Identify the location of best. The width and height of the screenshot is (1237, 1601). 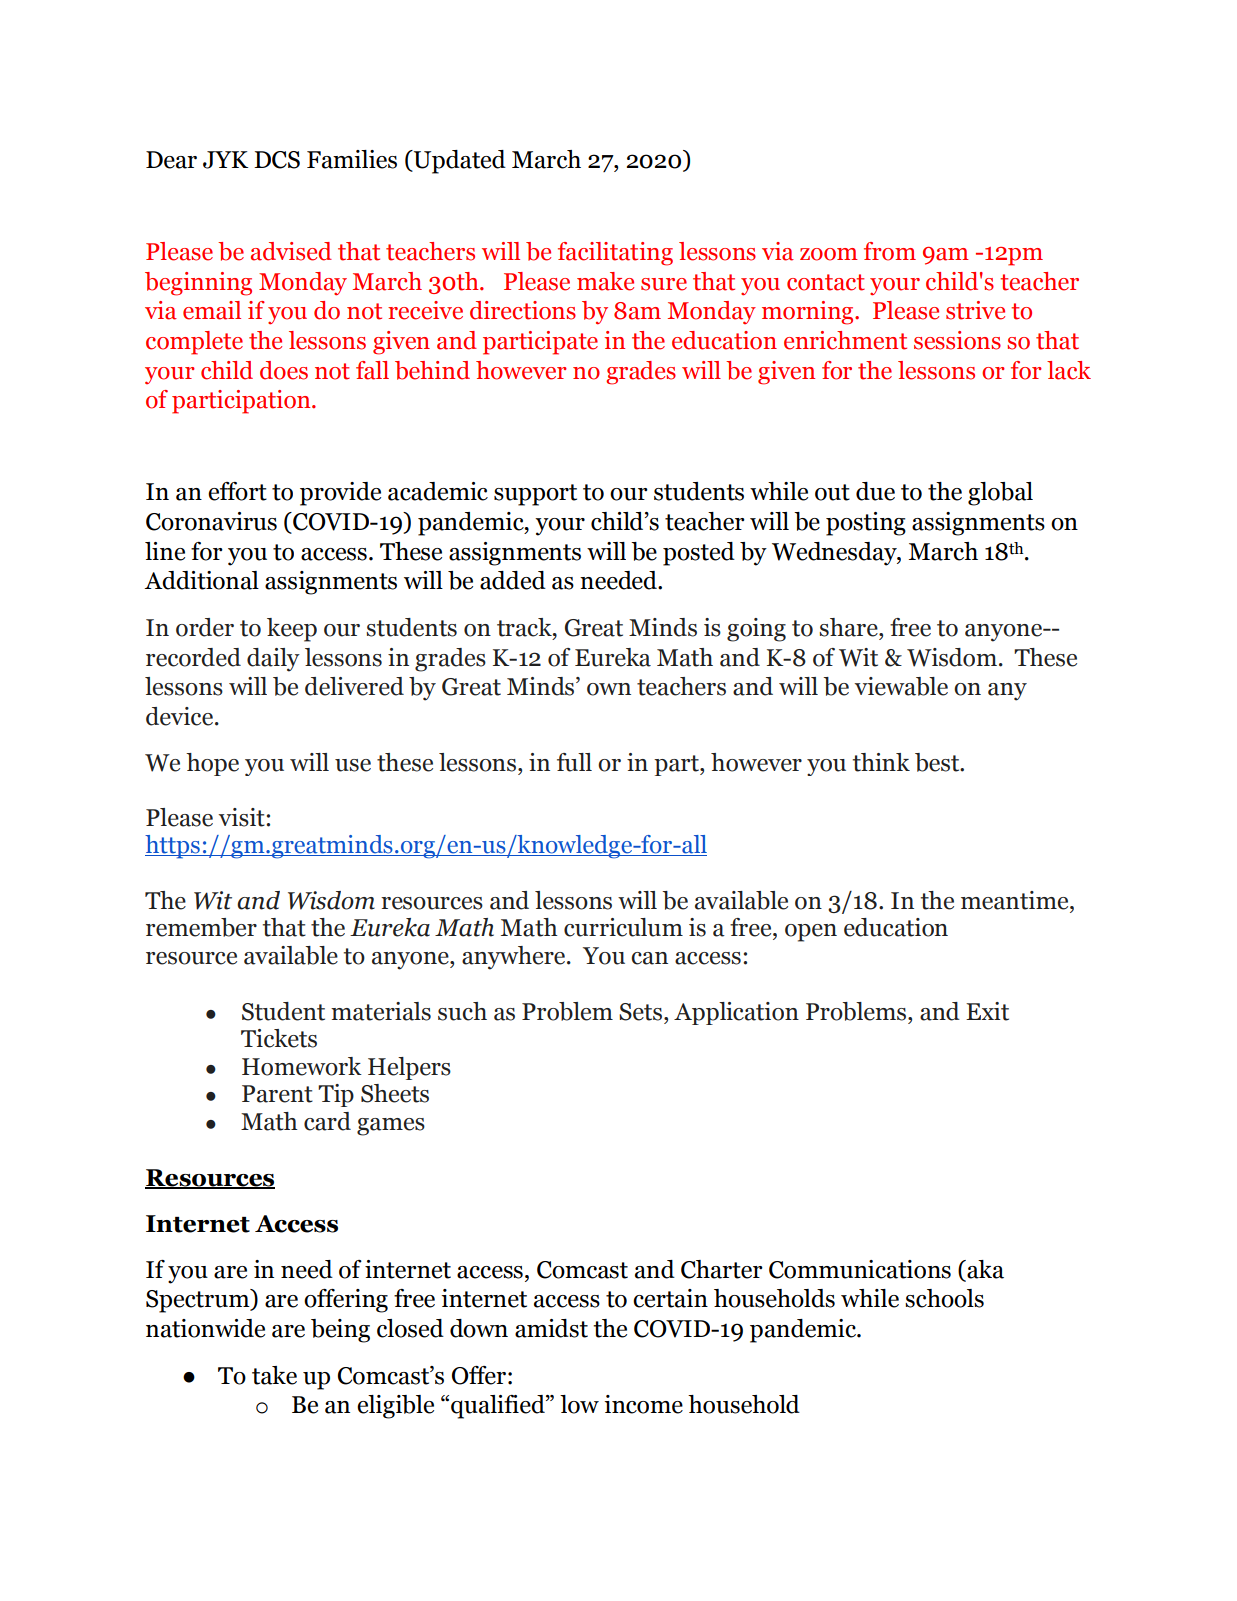
(938, 762).
